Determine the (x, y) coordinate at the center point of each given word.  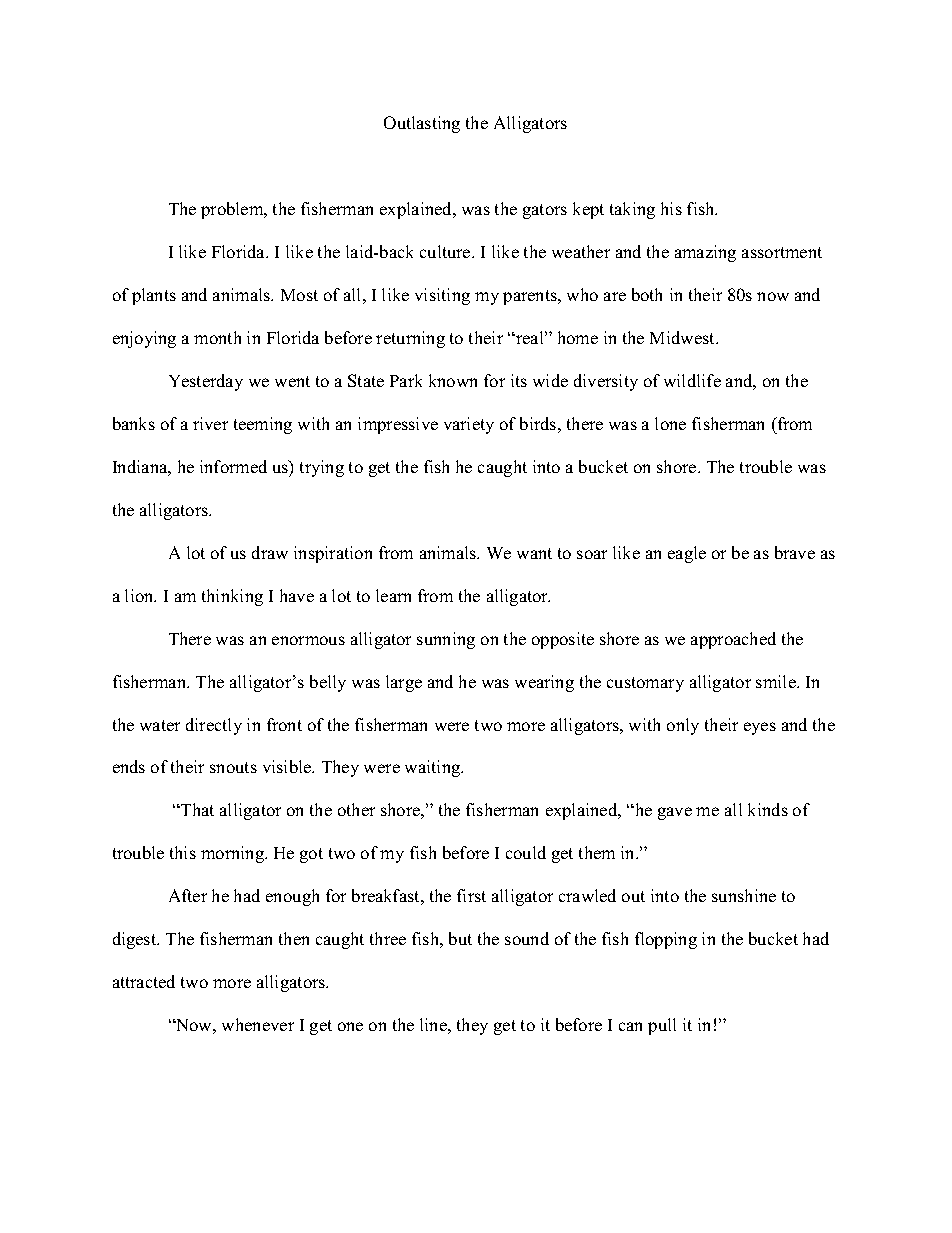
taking (632, 210)
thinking (232, 597)
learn (393, 595)
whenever (258, 1024)
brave (795, 552)
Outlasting (422, 124)
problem (233, 210)
